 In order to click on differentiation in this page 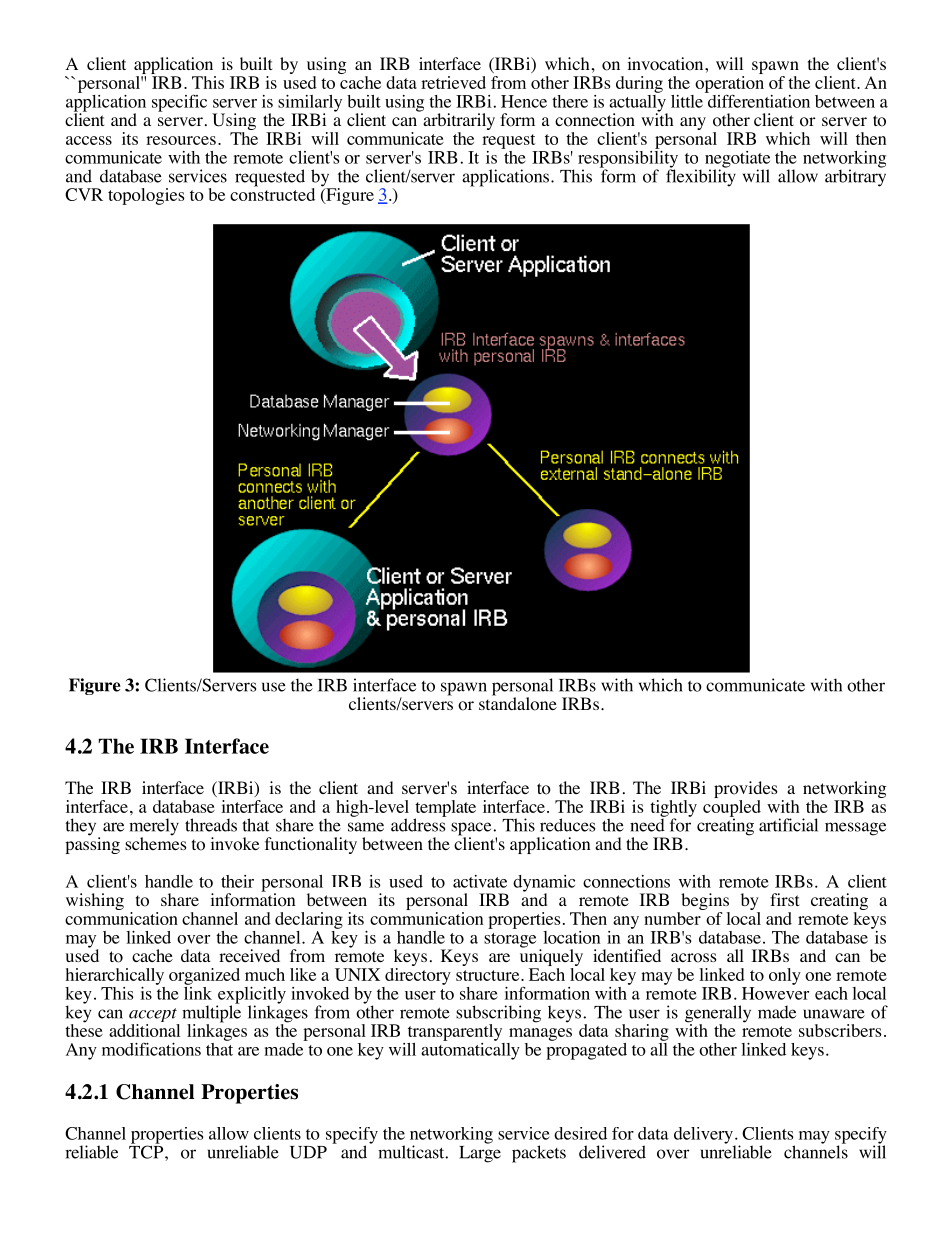, I will do `click(757, 100)`.
